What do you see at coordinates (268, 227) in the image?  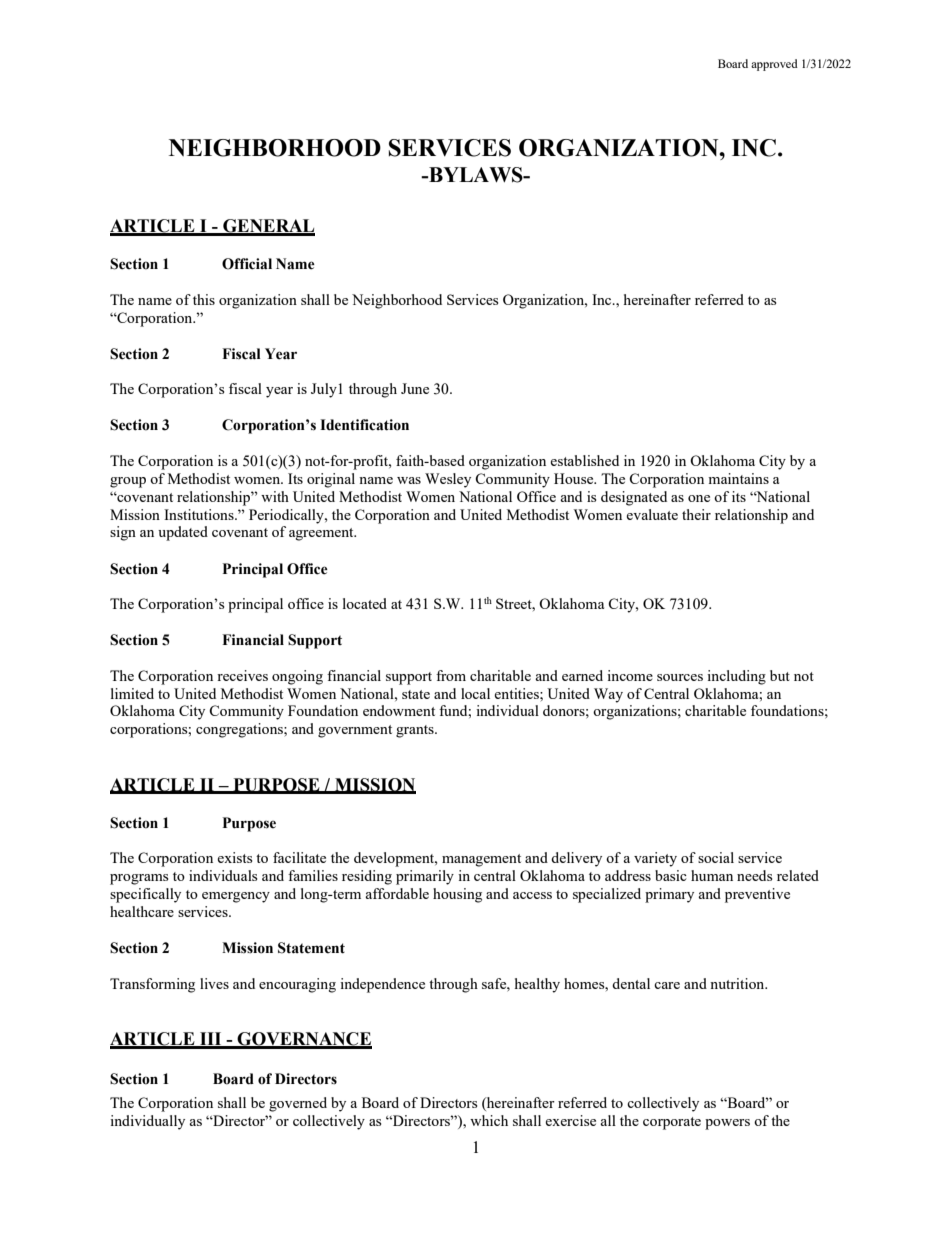 I see `GENERAL` at bounding box center [268, 227].
